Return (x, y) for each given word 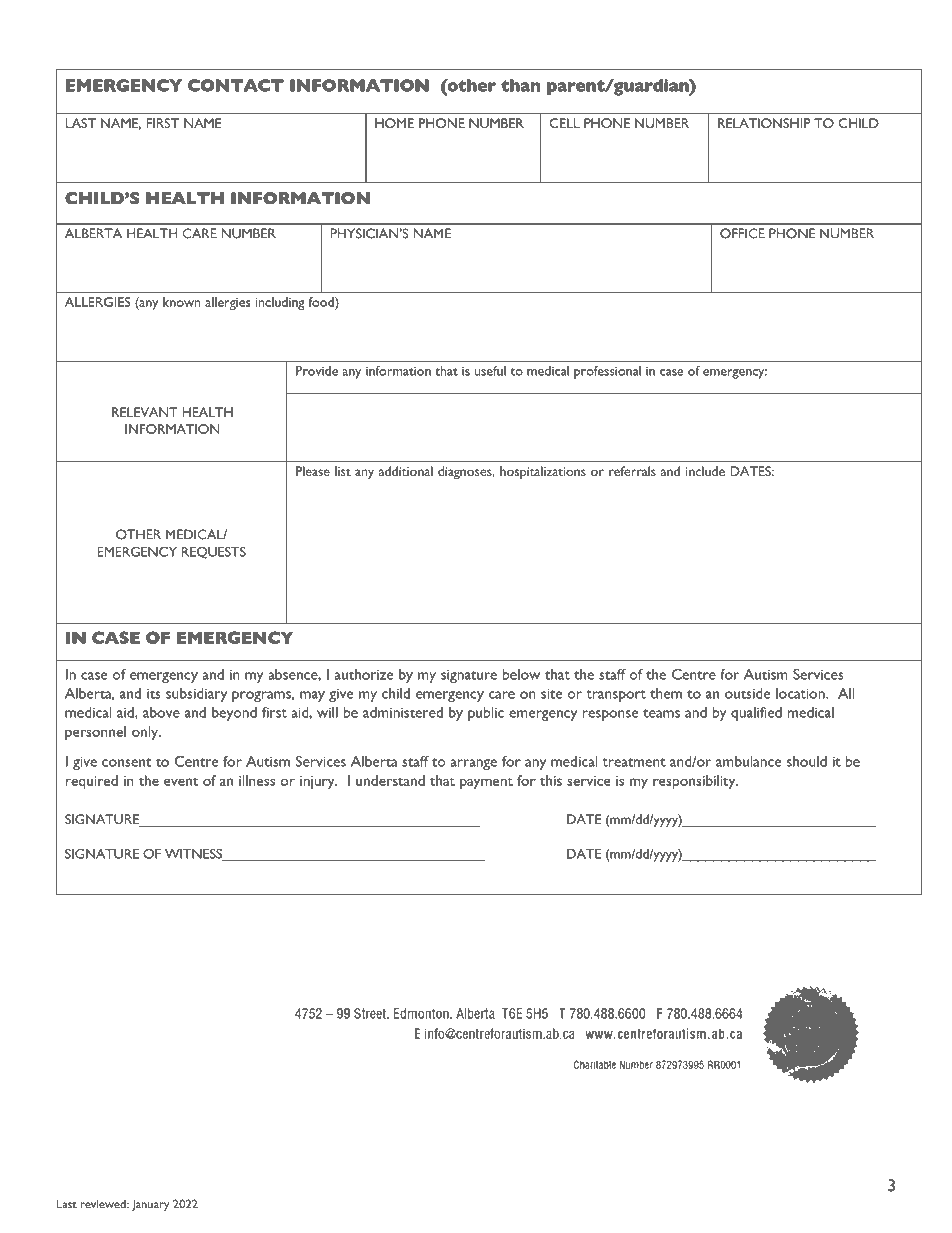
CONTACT (236, 85)
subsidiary (196, 695)
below (521, 674)
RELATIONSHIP (764, 123)
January (150, 1205)
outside (747, 693)
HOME (394, 123)
